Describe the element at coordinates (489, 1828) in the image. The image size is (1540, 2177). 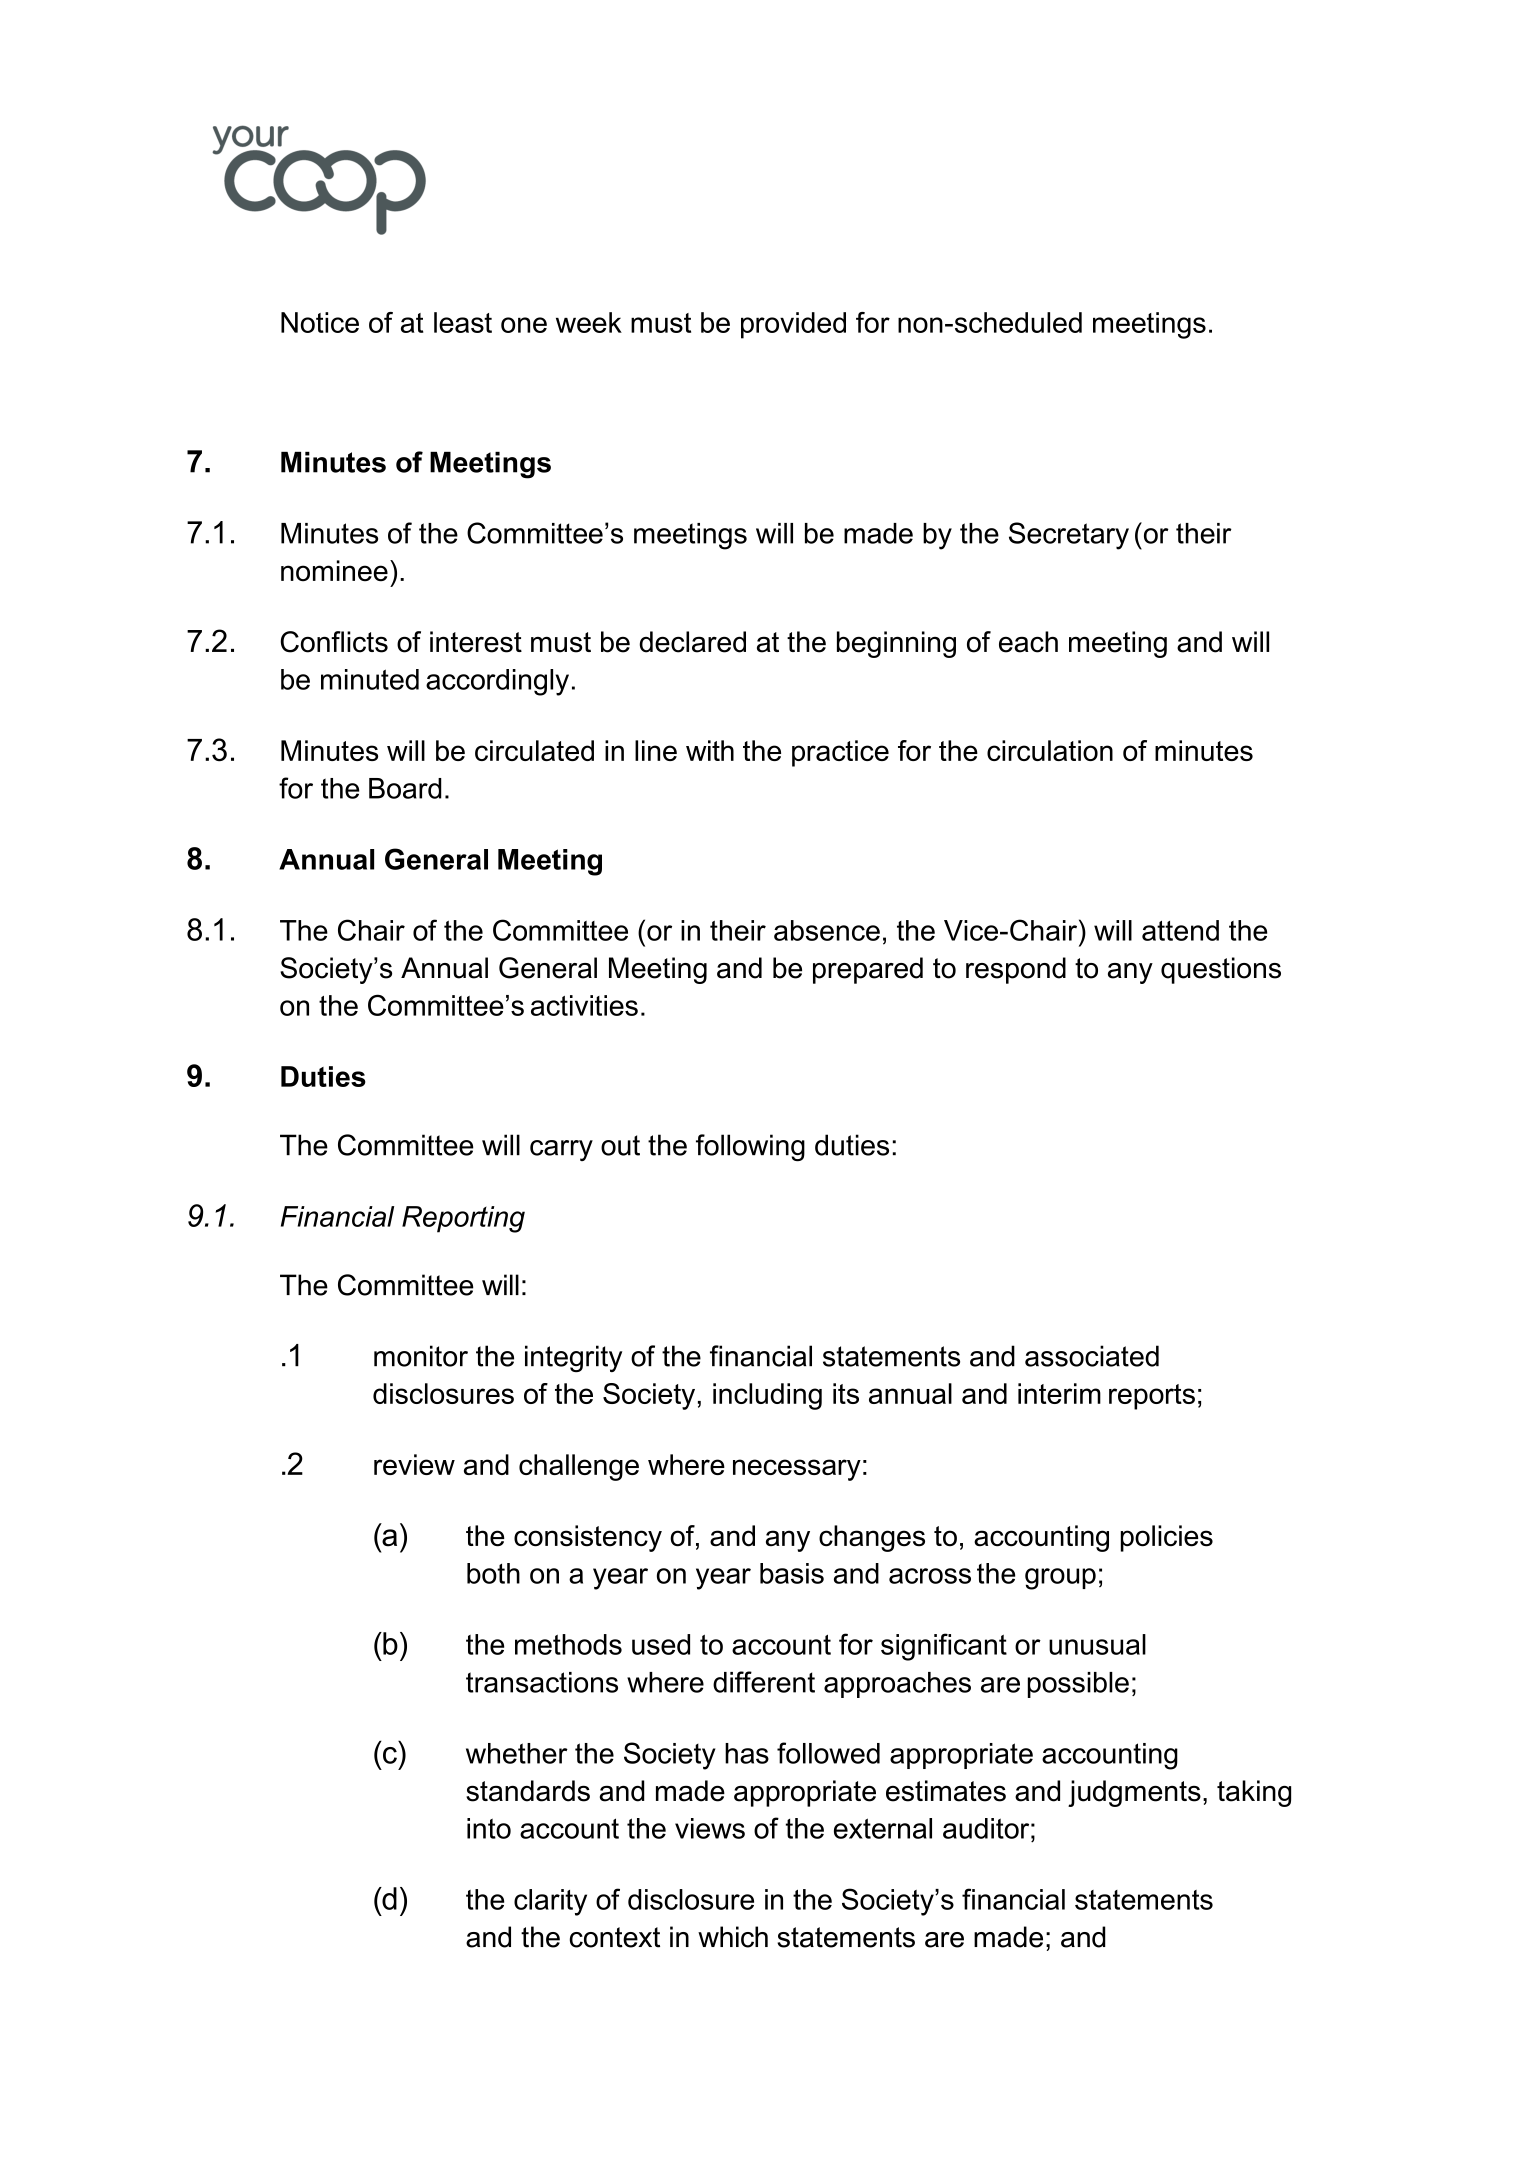
I see `into` at that location.
